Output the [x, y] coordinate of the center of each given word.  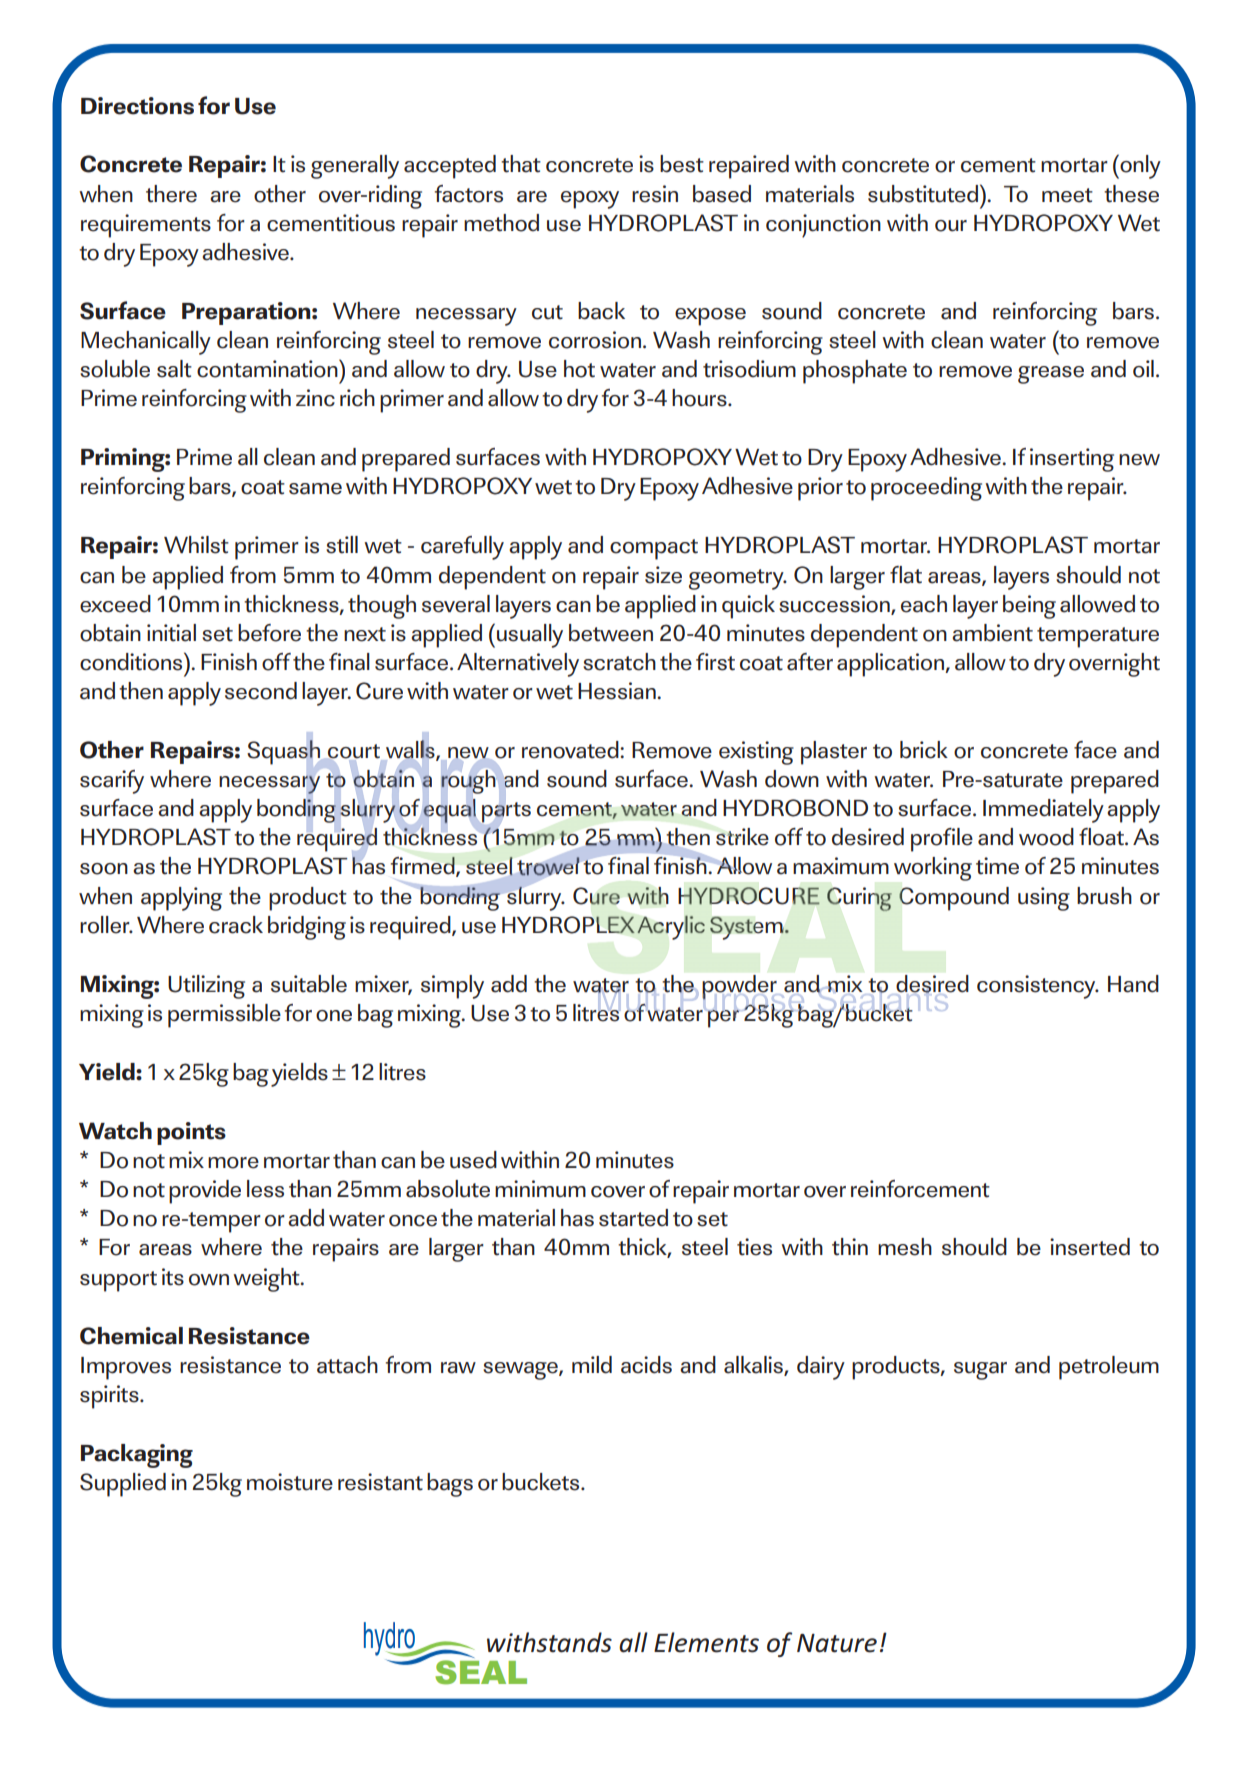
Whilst [196, 545]
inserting [1072, 460]
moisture [290, 1482]
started [633, 1218]
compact [654, 549]
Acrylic [671, 928]
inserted [1090, 1247]
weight [267, 1280]
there [171, 194]
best [682, 164]
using [1044, 899]
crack [236, 925]
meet [1067, 195]
